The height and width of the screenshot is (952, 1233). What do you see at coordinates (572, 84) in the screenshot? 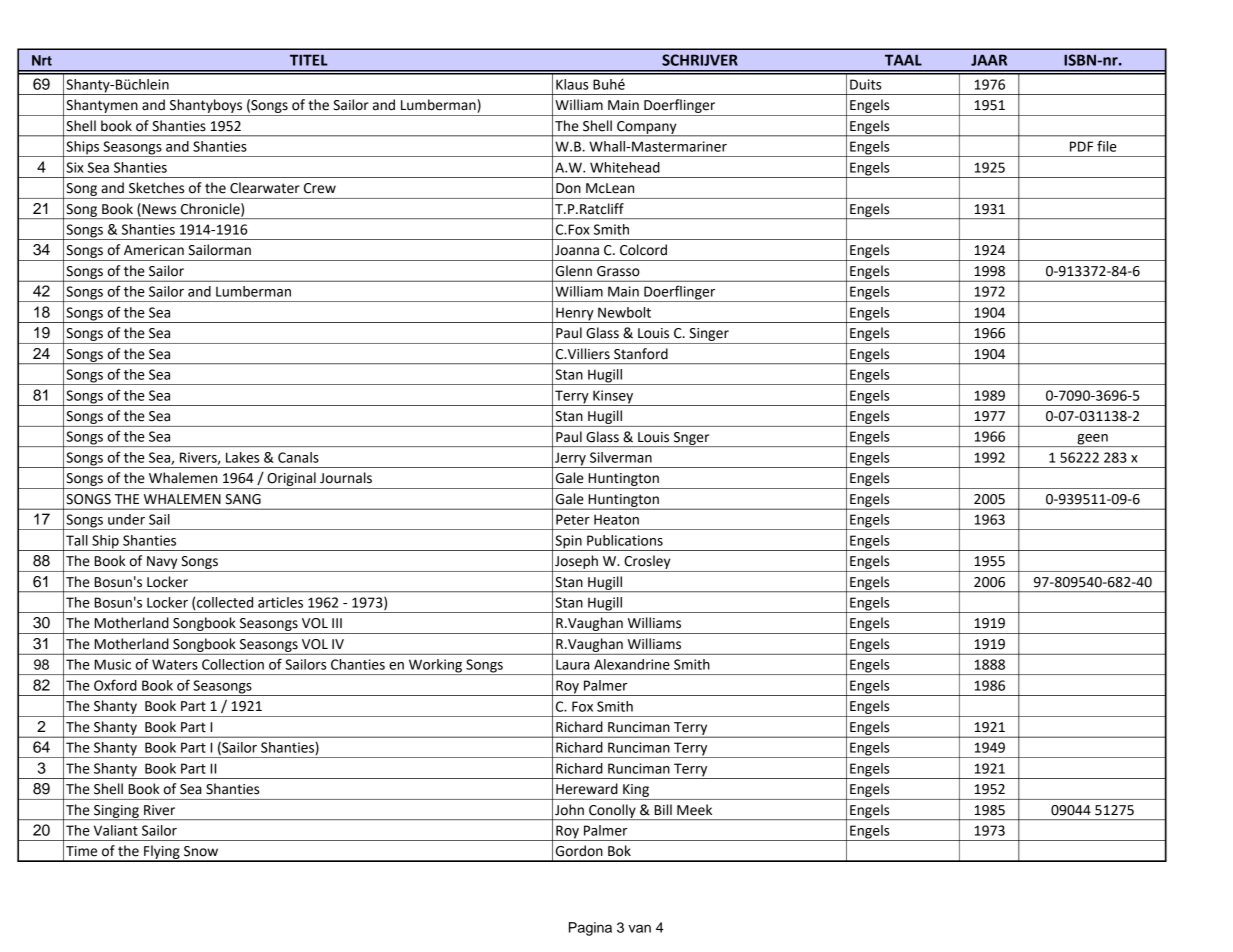
I see `Klaus` at bounding box center [572, 84].
